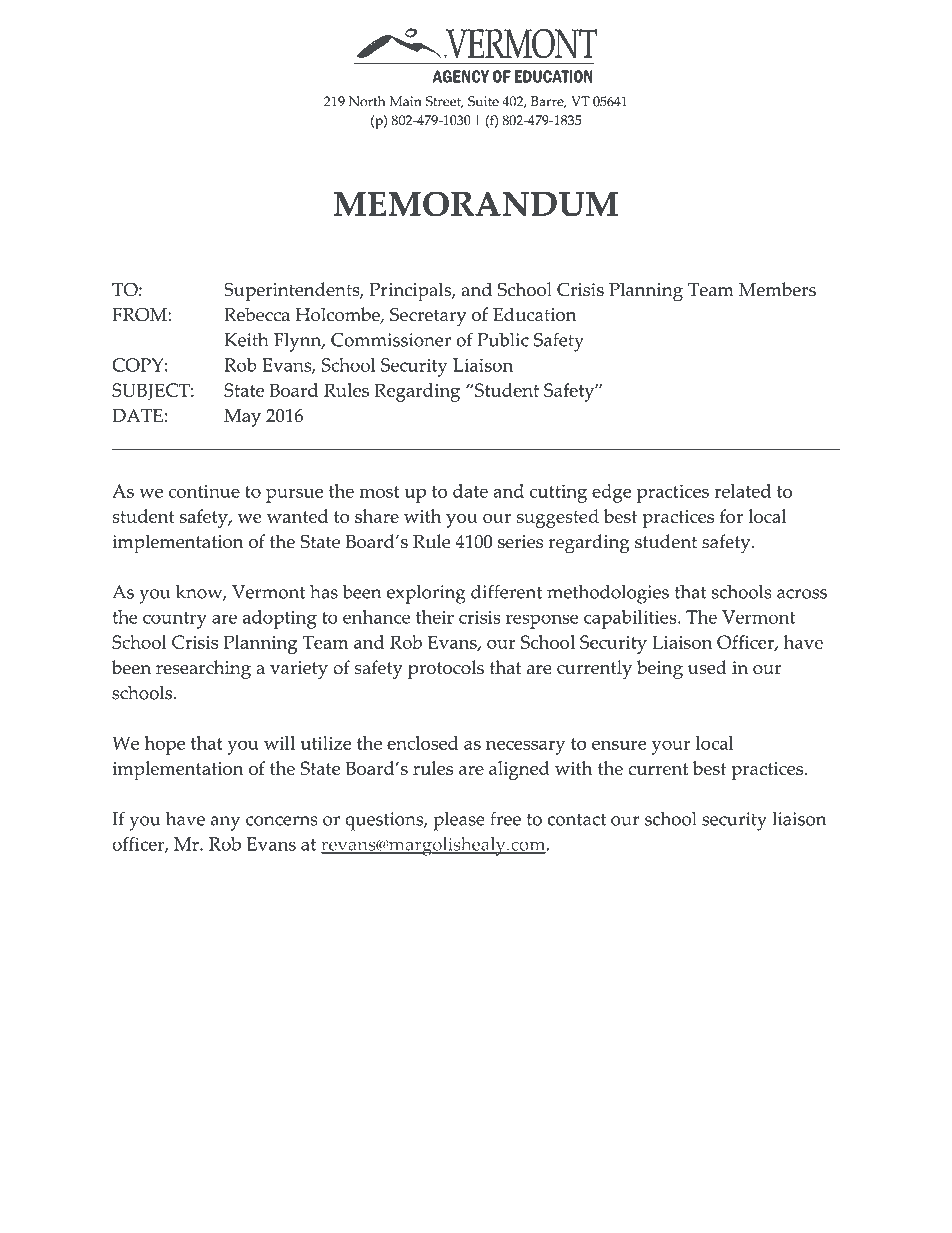 The width and height of the screenshot is (952, 1233). Describe the element at coordinates (175, 620) in the screenshot. I see `country` at that location.
